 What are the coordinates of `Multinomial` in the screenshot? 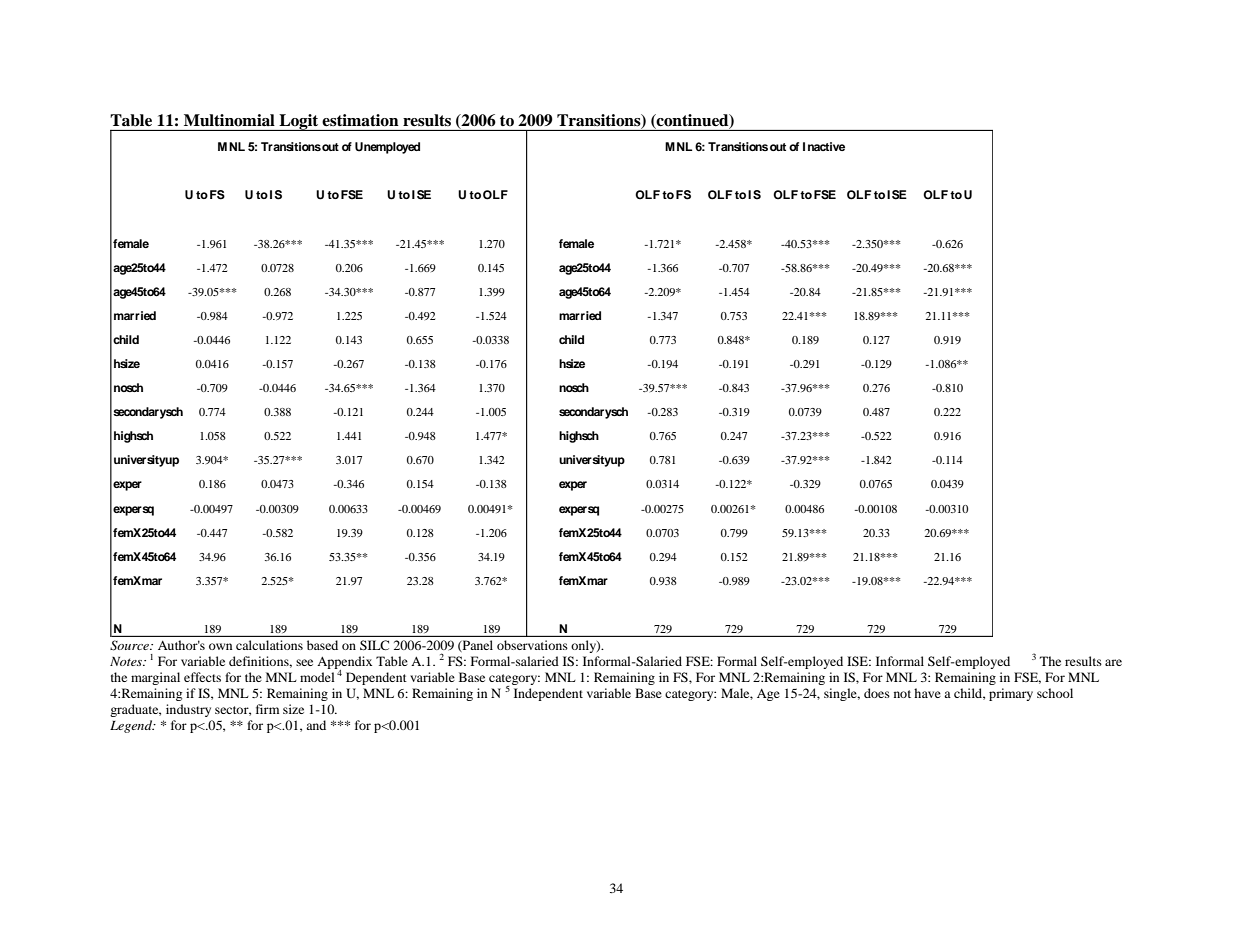 It's located at (229, 120).
